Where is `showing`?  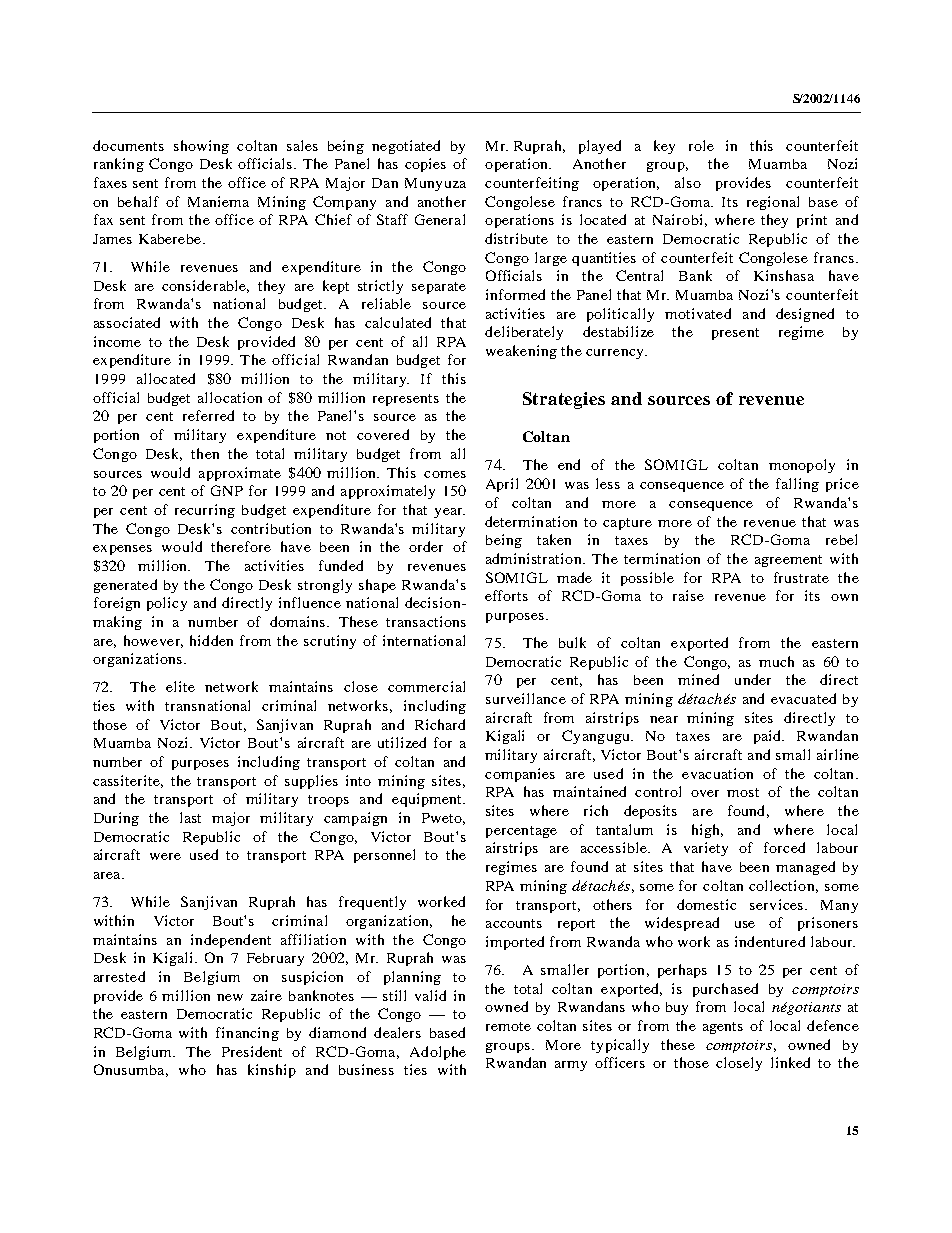 showing is located at coordinates (201, 147).
